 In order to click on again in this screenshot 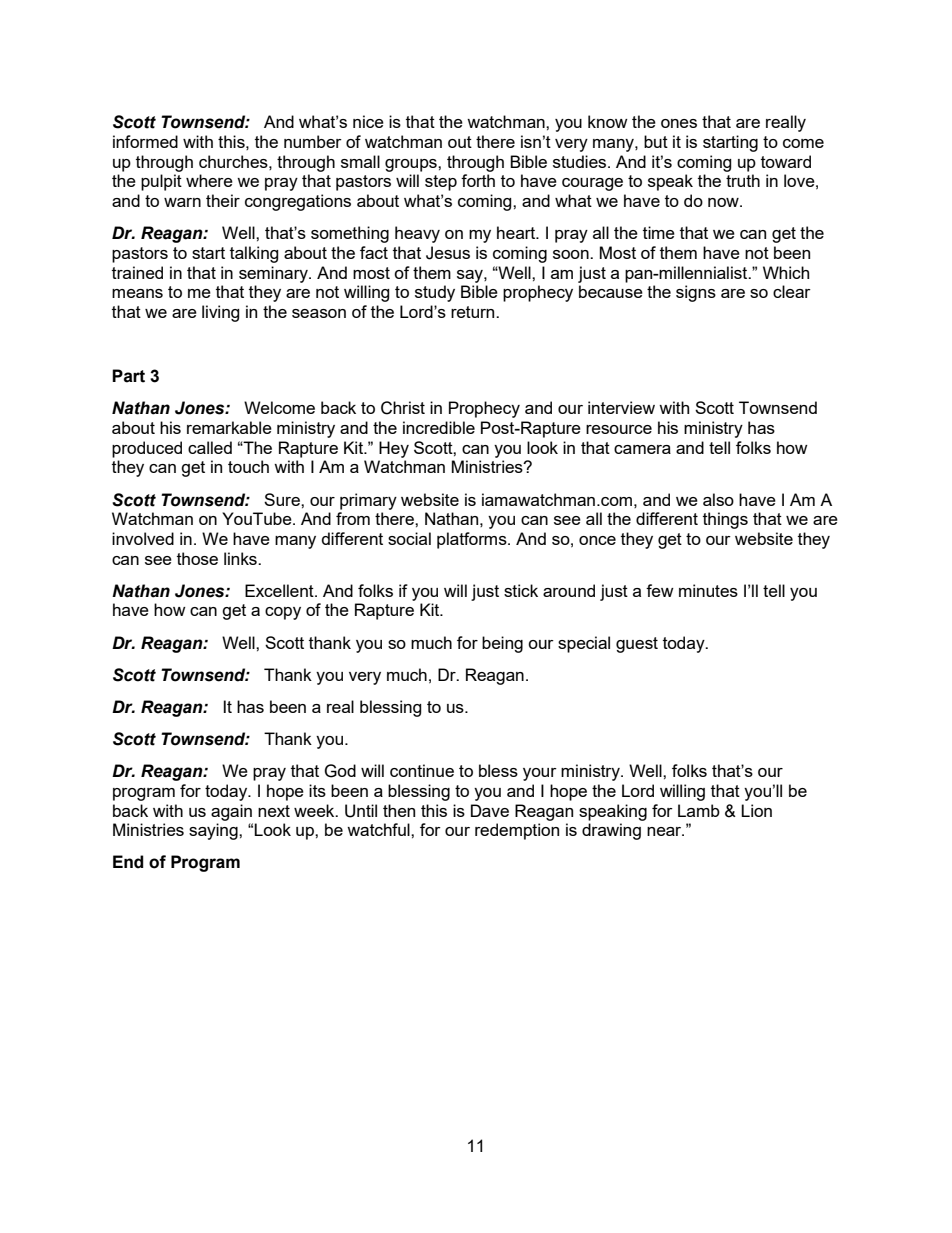, I will do `click(231, 812)`.
